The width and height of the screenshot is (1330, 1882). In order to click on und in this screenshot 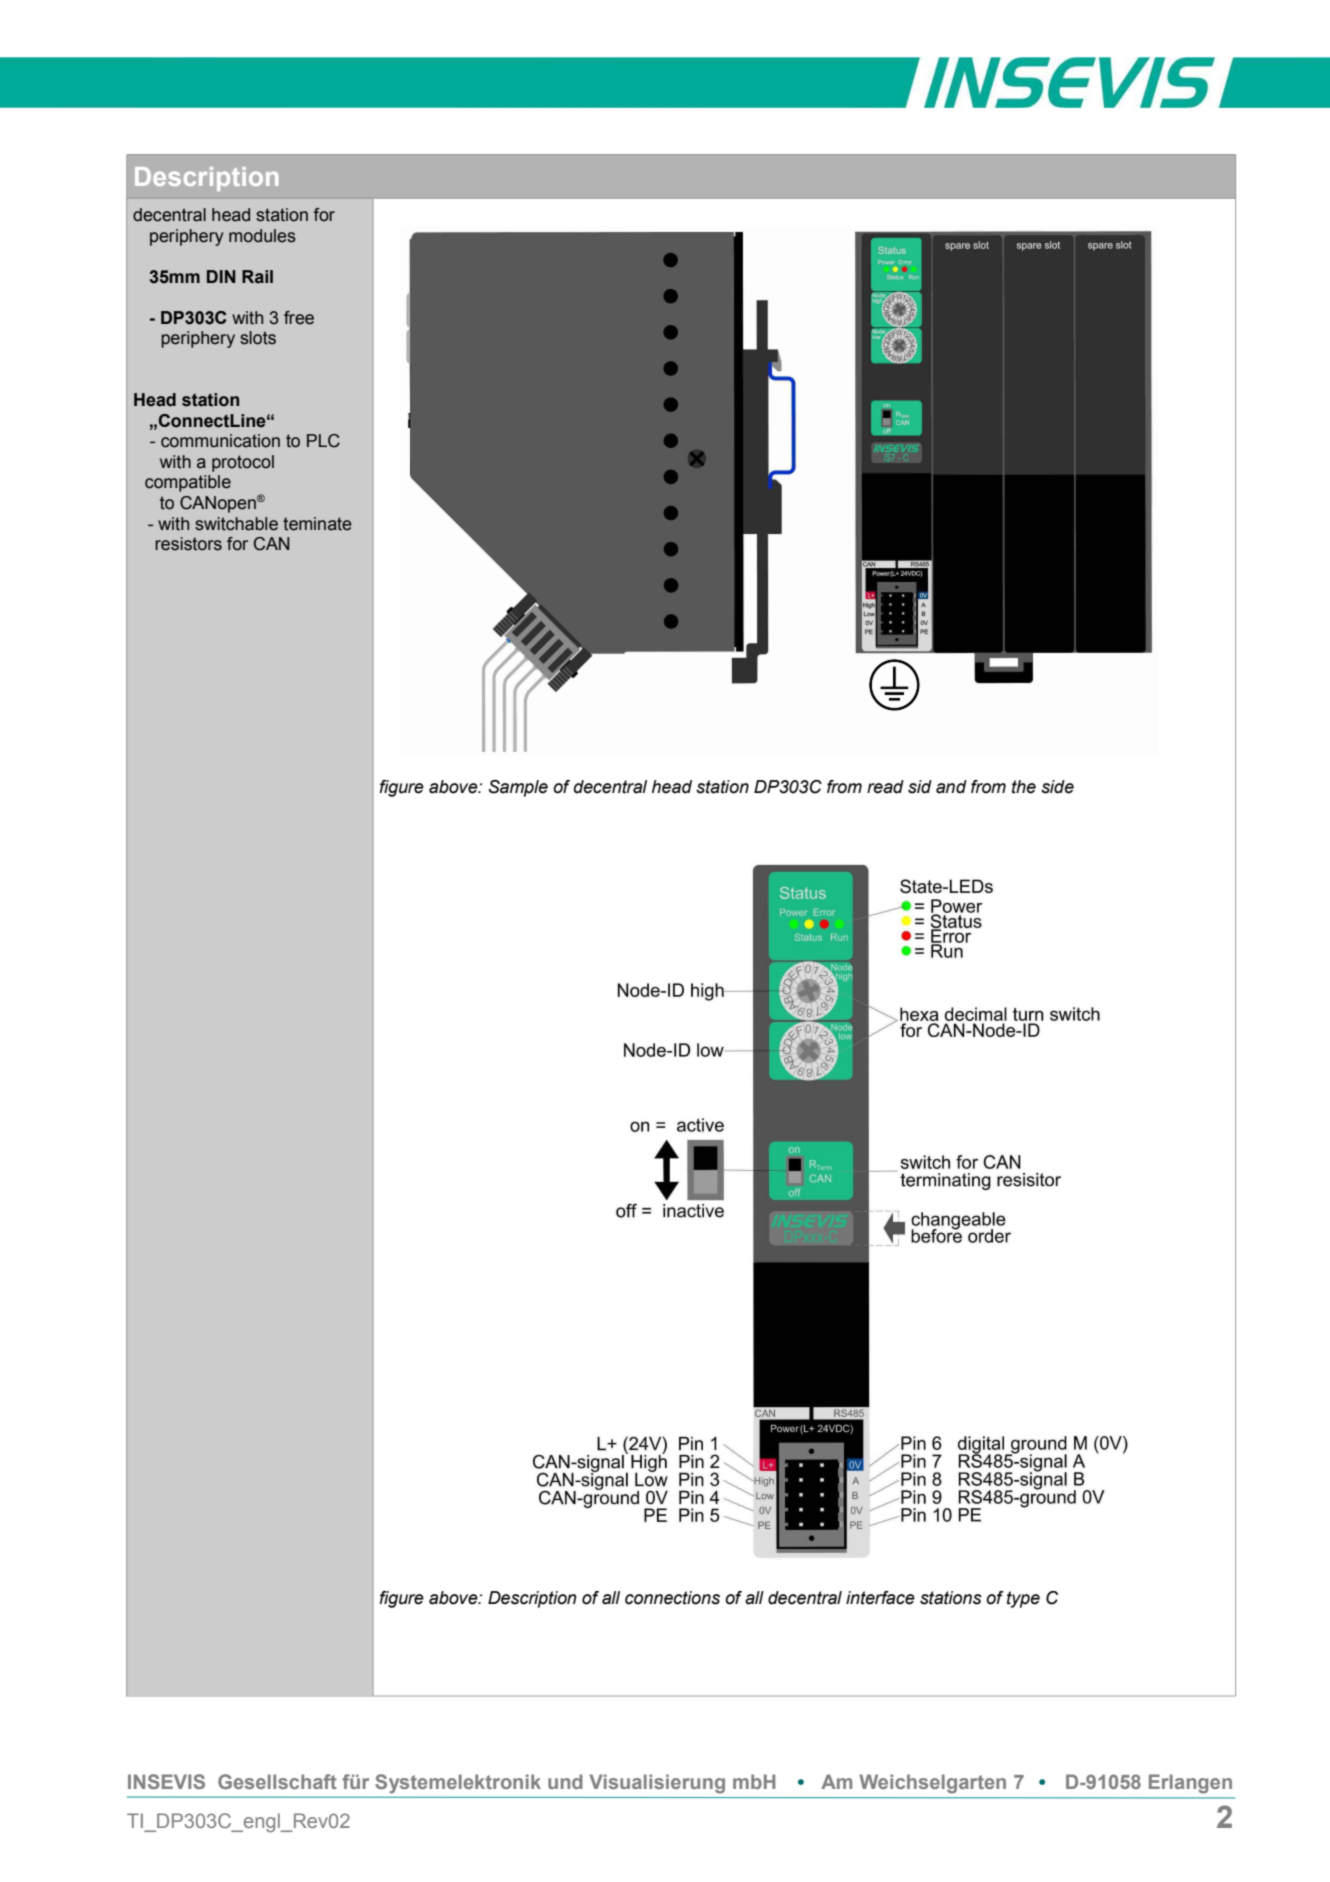, I will do `click(565, 1781)`.
